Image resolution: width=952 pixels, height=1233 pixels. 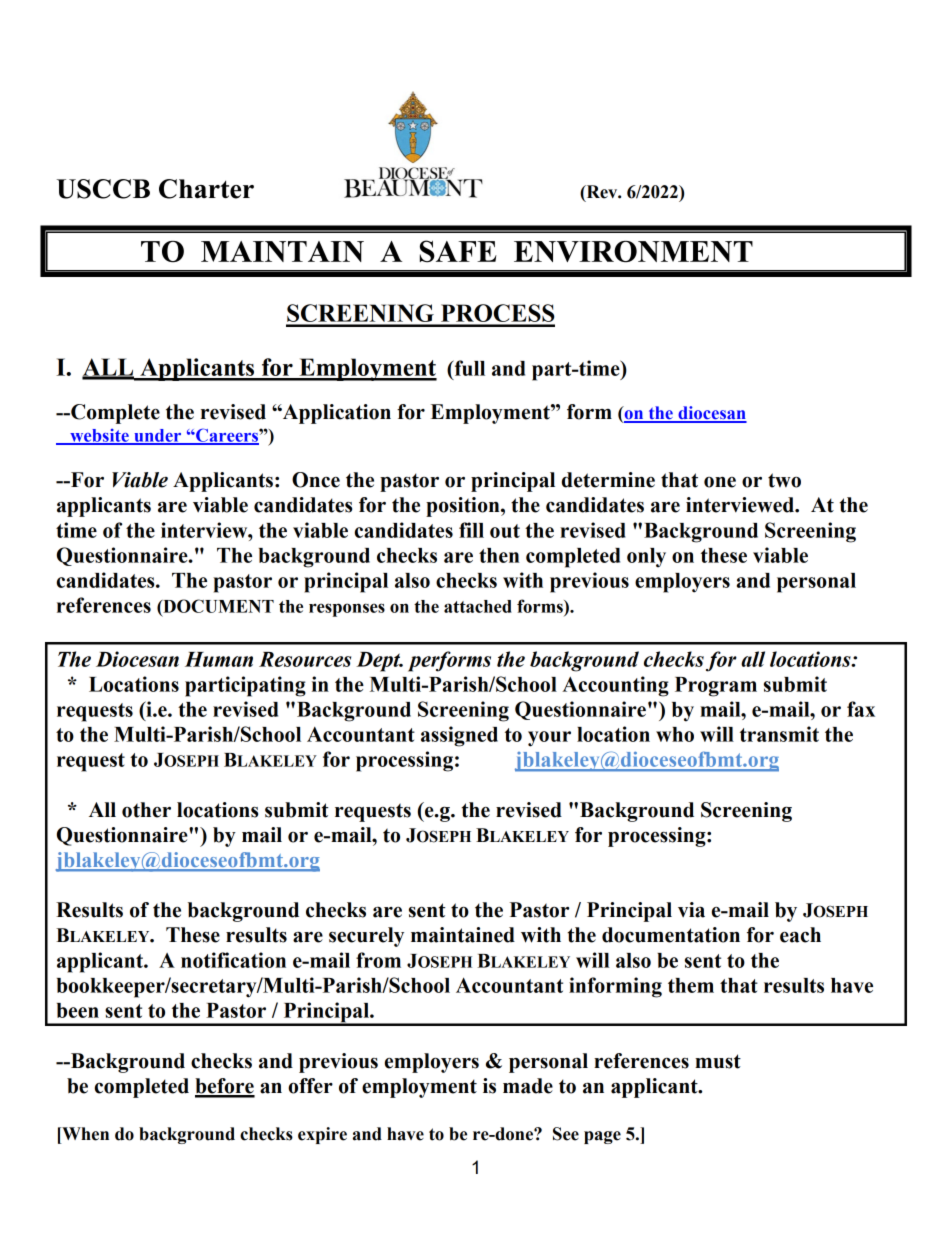 I want to click on Dept, so click(x=379, y=662).
